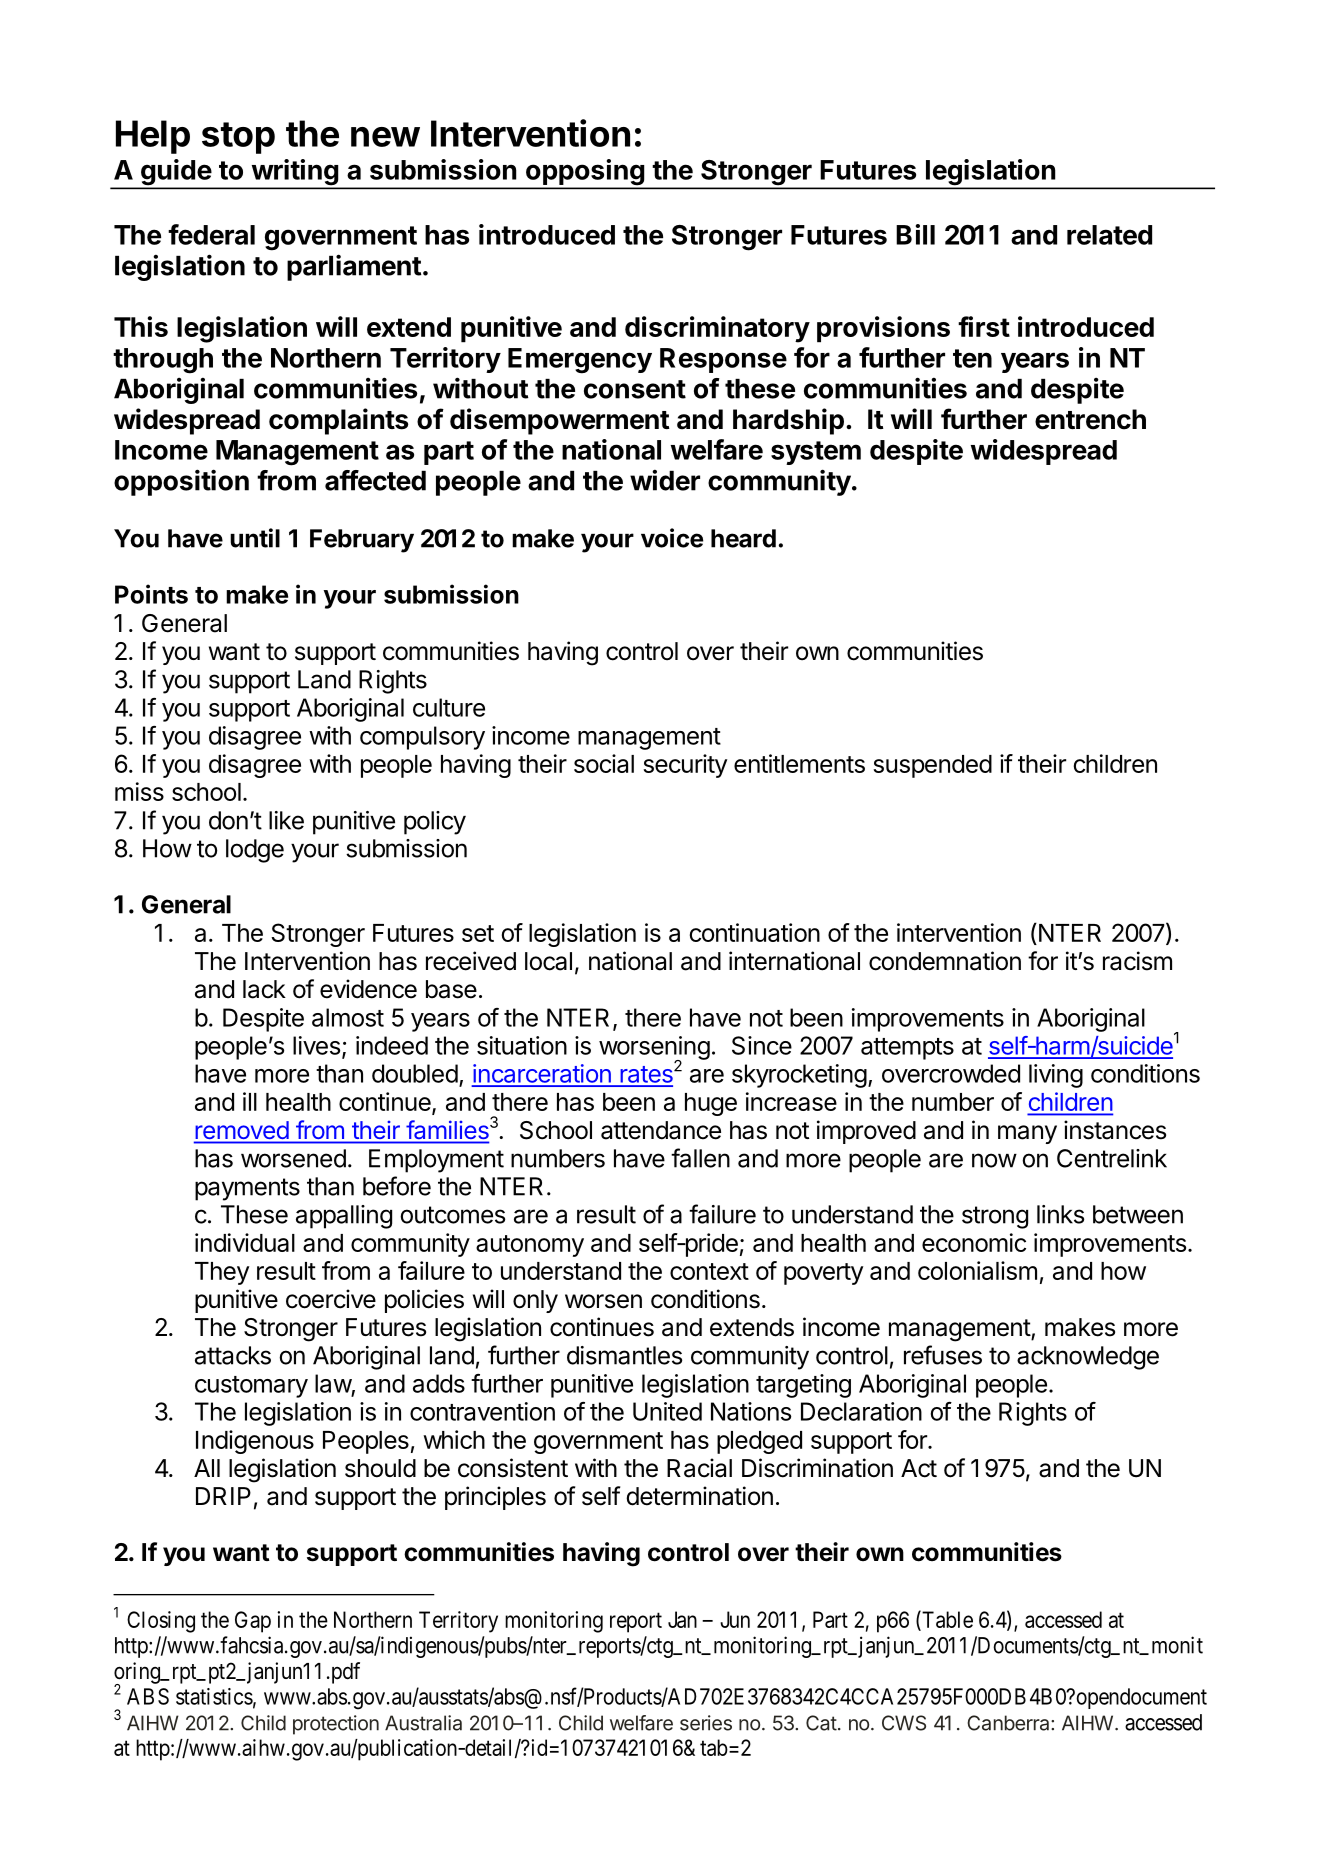 The width and height of the screenshot is (1325, 1875). Describe the element at coordinates (1027, 1134) in the screenshot. I see `many` at that location.
